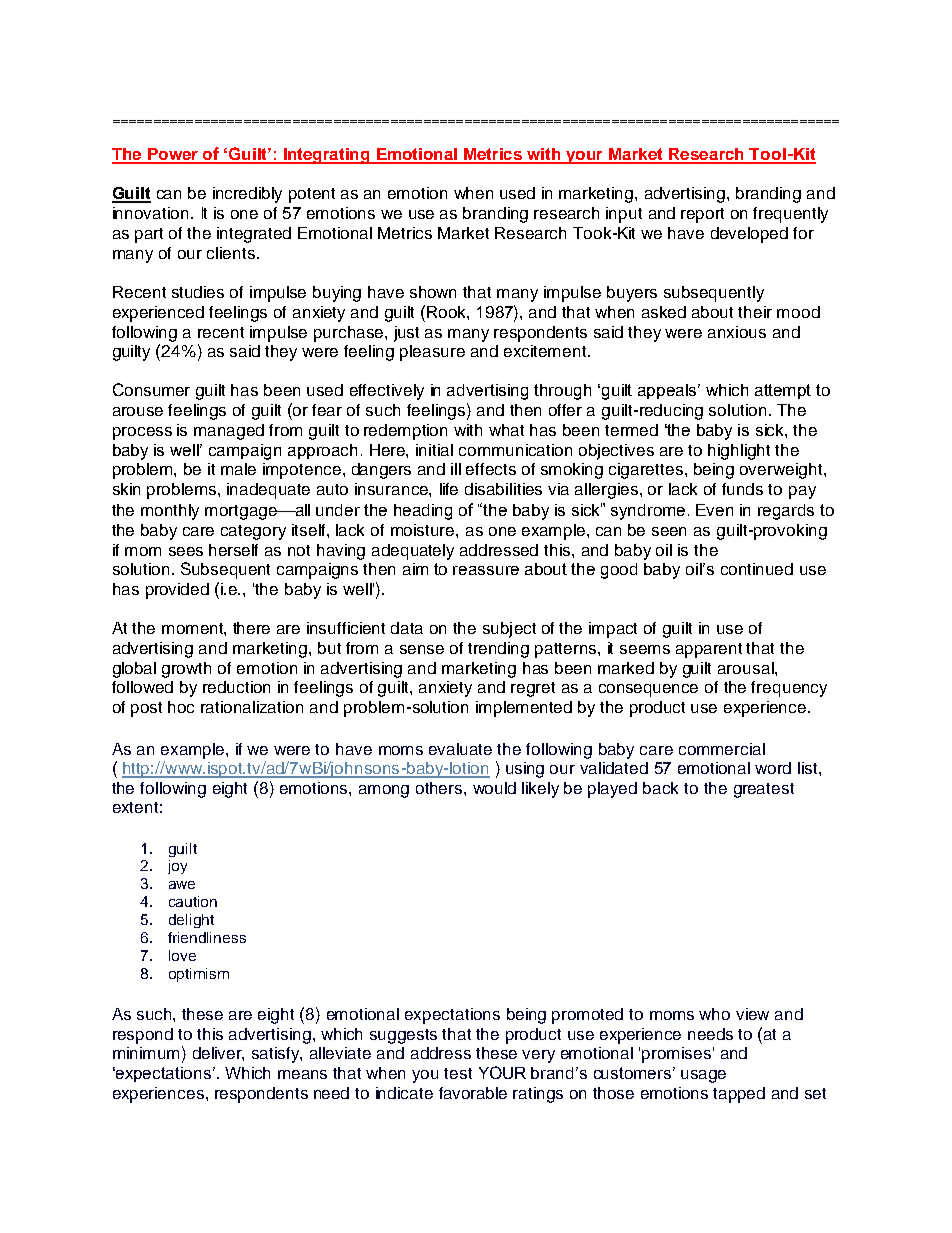 The height and width of the image is (1233, 952). I want to click on deliver, so click(218, 1054).
